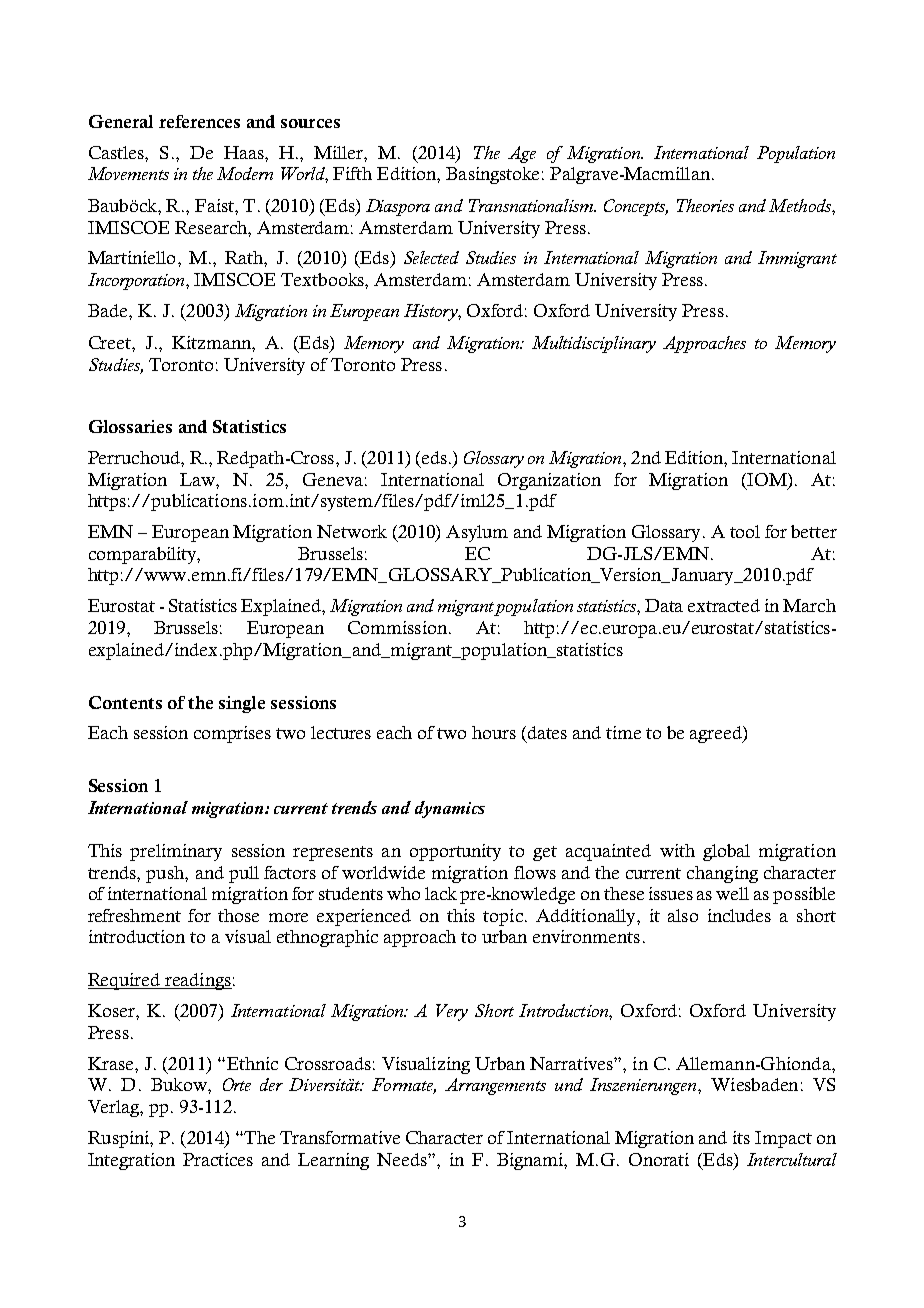 The height and width of the screenshot is (1308, 924). I want to click on preliminary, so click(176, 852).
